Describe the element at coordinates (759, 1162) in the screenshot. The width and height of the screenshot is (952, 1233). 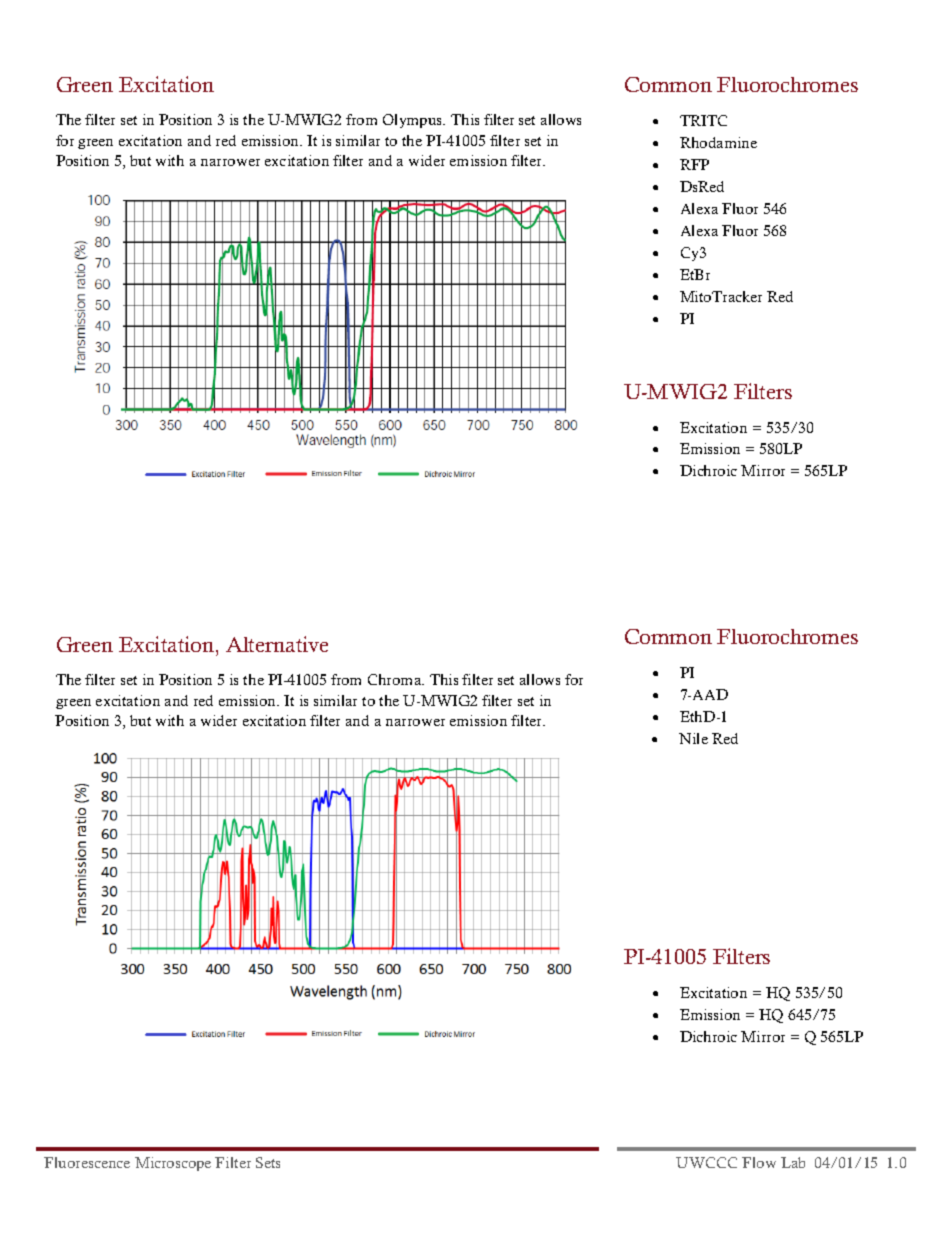
I see `Flow` at that location.
